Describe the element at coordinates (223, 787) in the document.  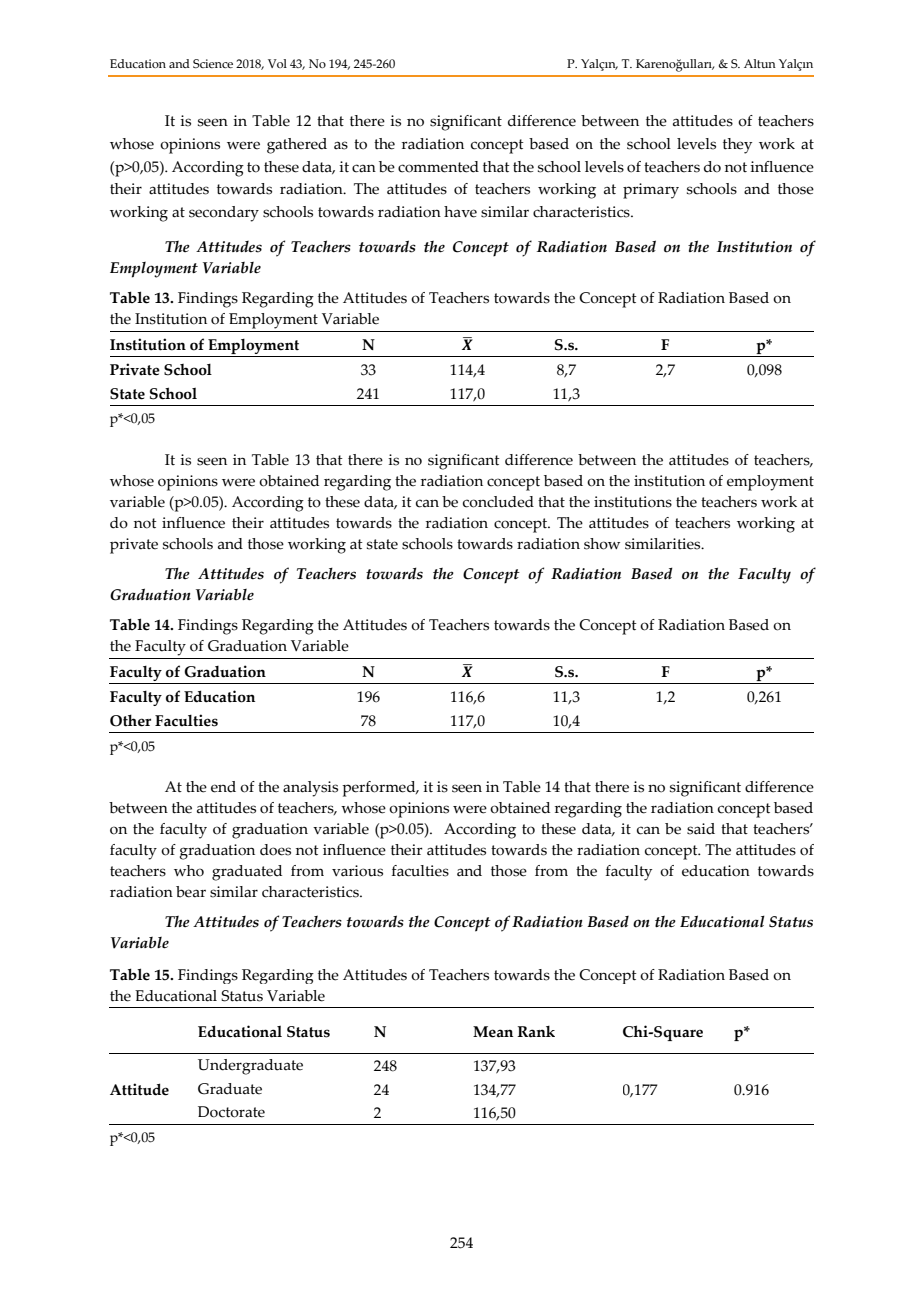
I see `end` at that location.
